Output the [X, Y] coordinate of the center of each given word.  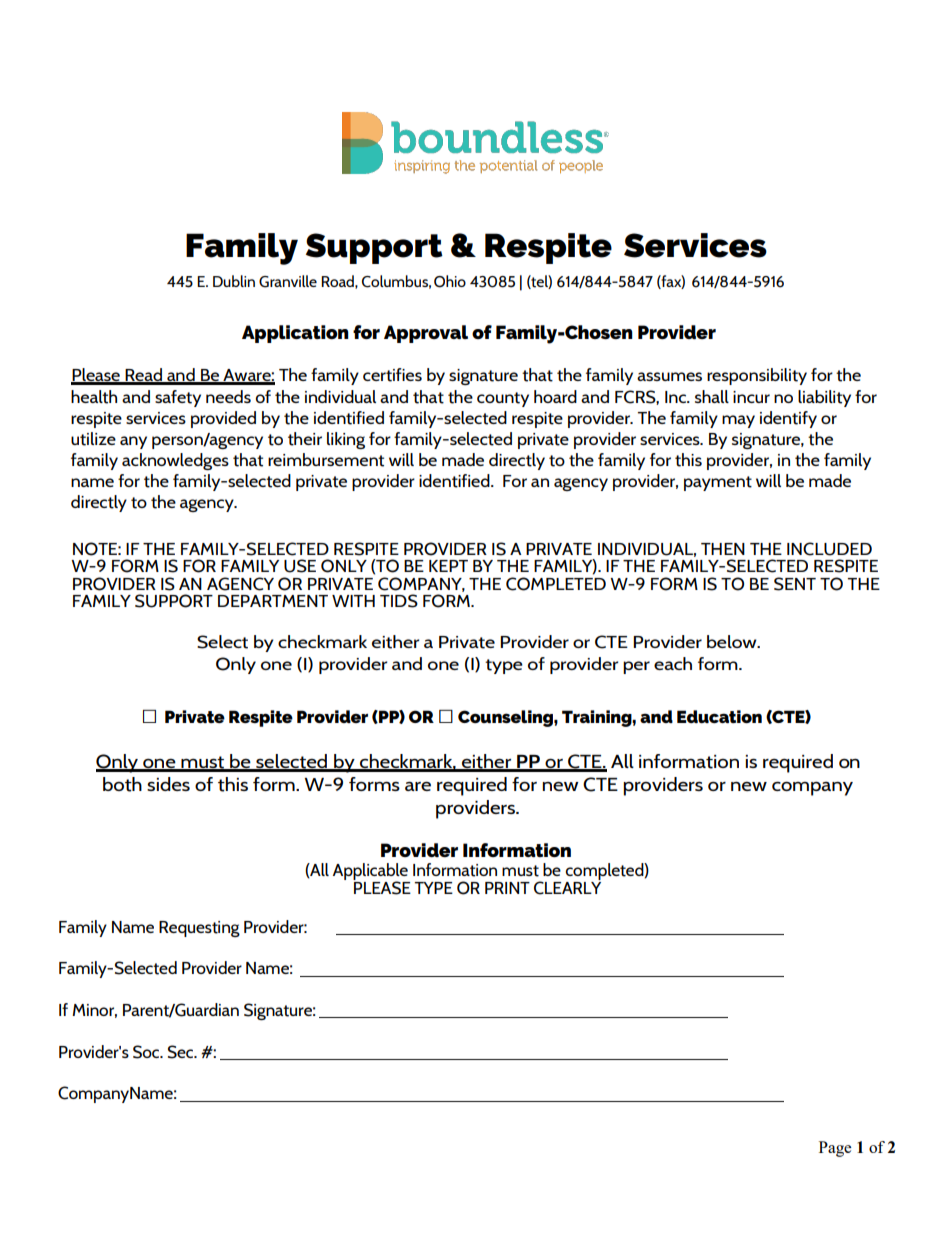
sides [168, 784]
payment [718, 483]
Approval [426, 334]
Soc [147, 1052]
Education [719, 716]
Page [835, 1149]
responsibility [757, 376]
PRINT [507, 888]
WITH [353, 601]
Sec [182, 1052]
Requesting [199, 929]
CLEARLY [567, 888]
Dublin [234, 281]
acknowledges [175, 461]
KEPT [448, 566]
